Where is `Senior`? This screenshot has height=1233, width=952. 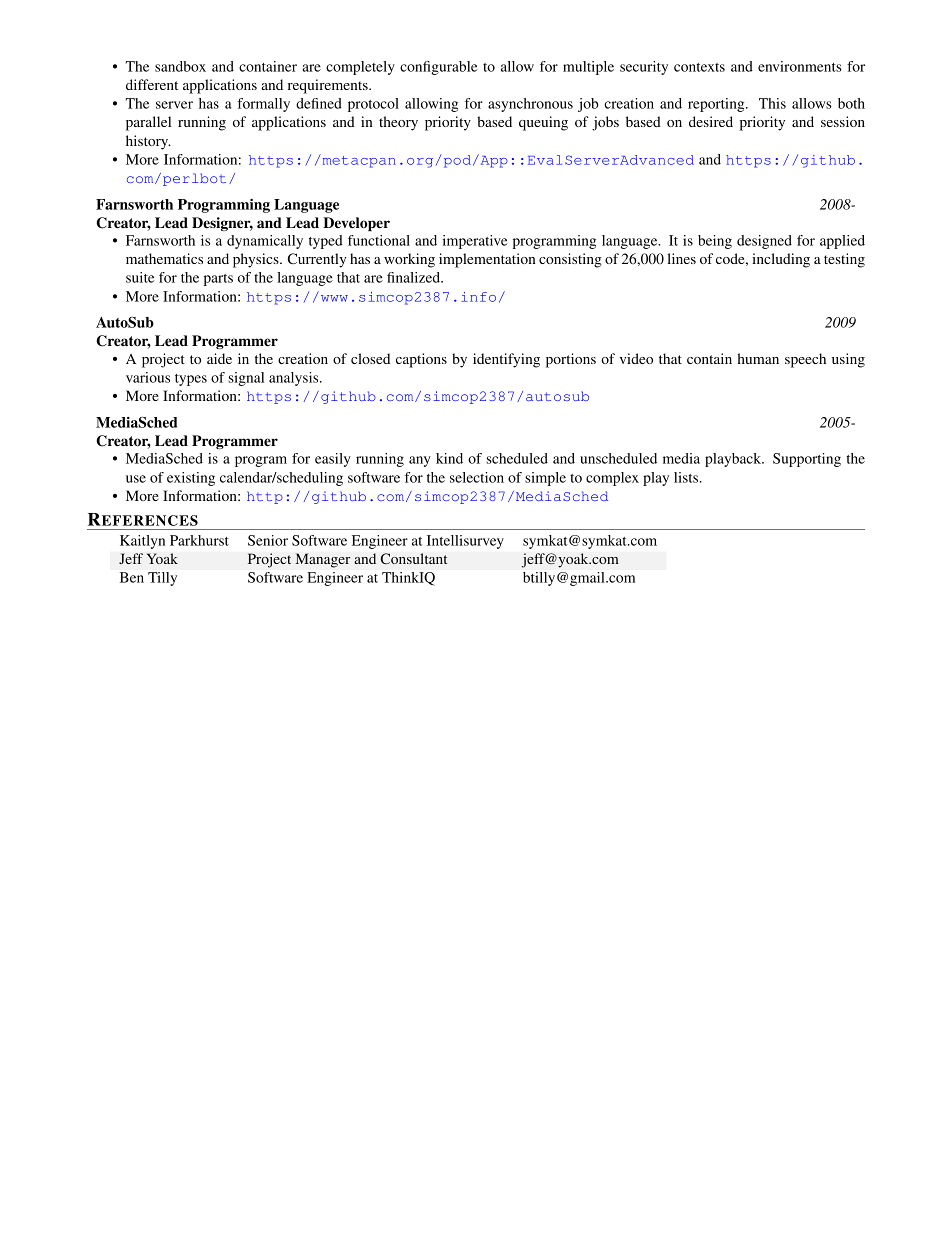 Senior is located at coordinates (268, 540).
